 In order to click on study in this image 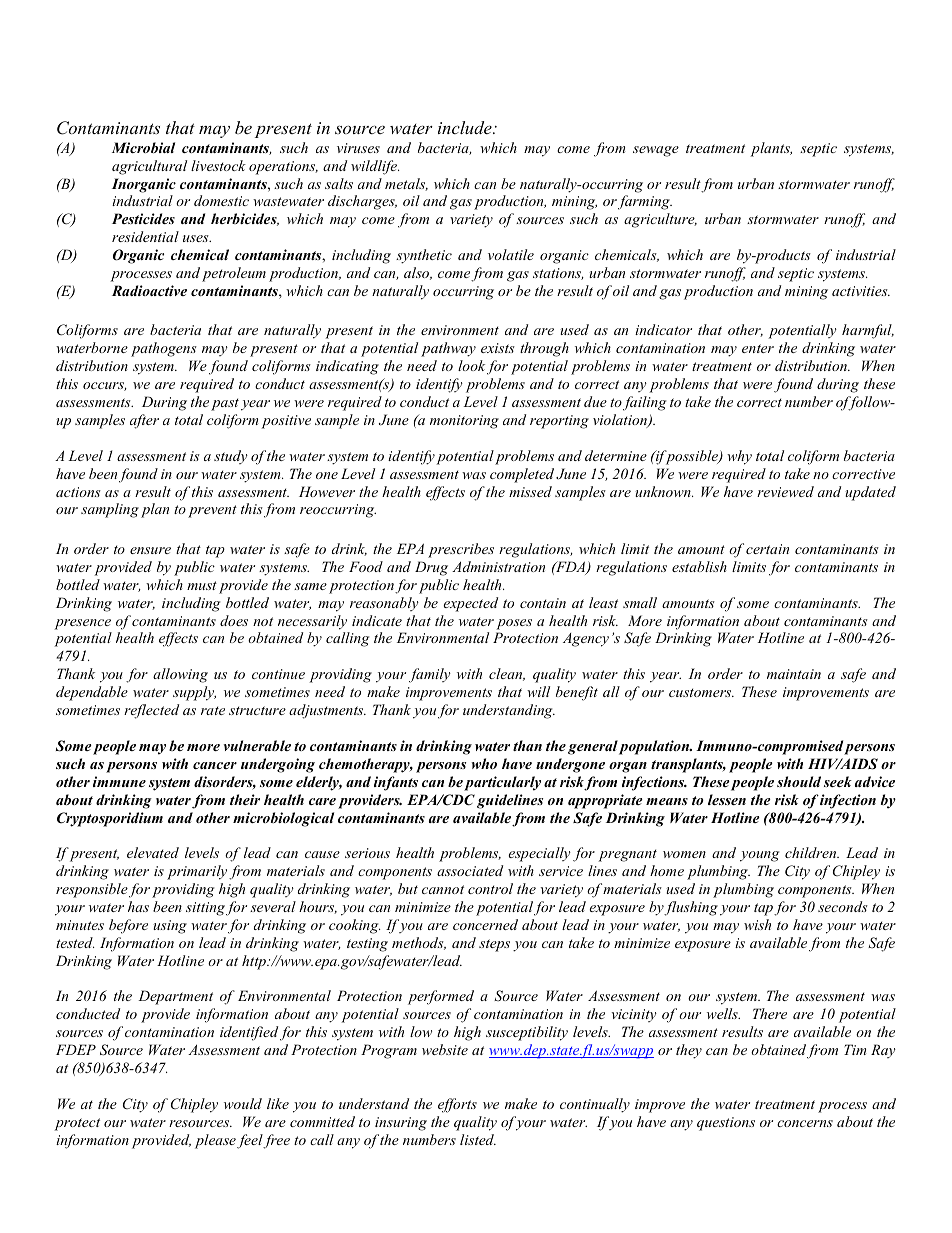, I will do `click(231, 457)`.
